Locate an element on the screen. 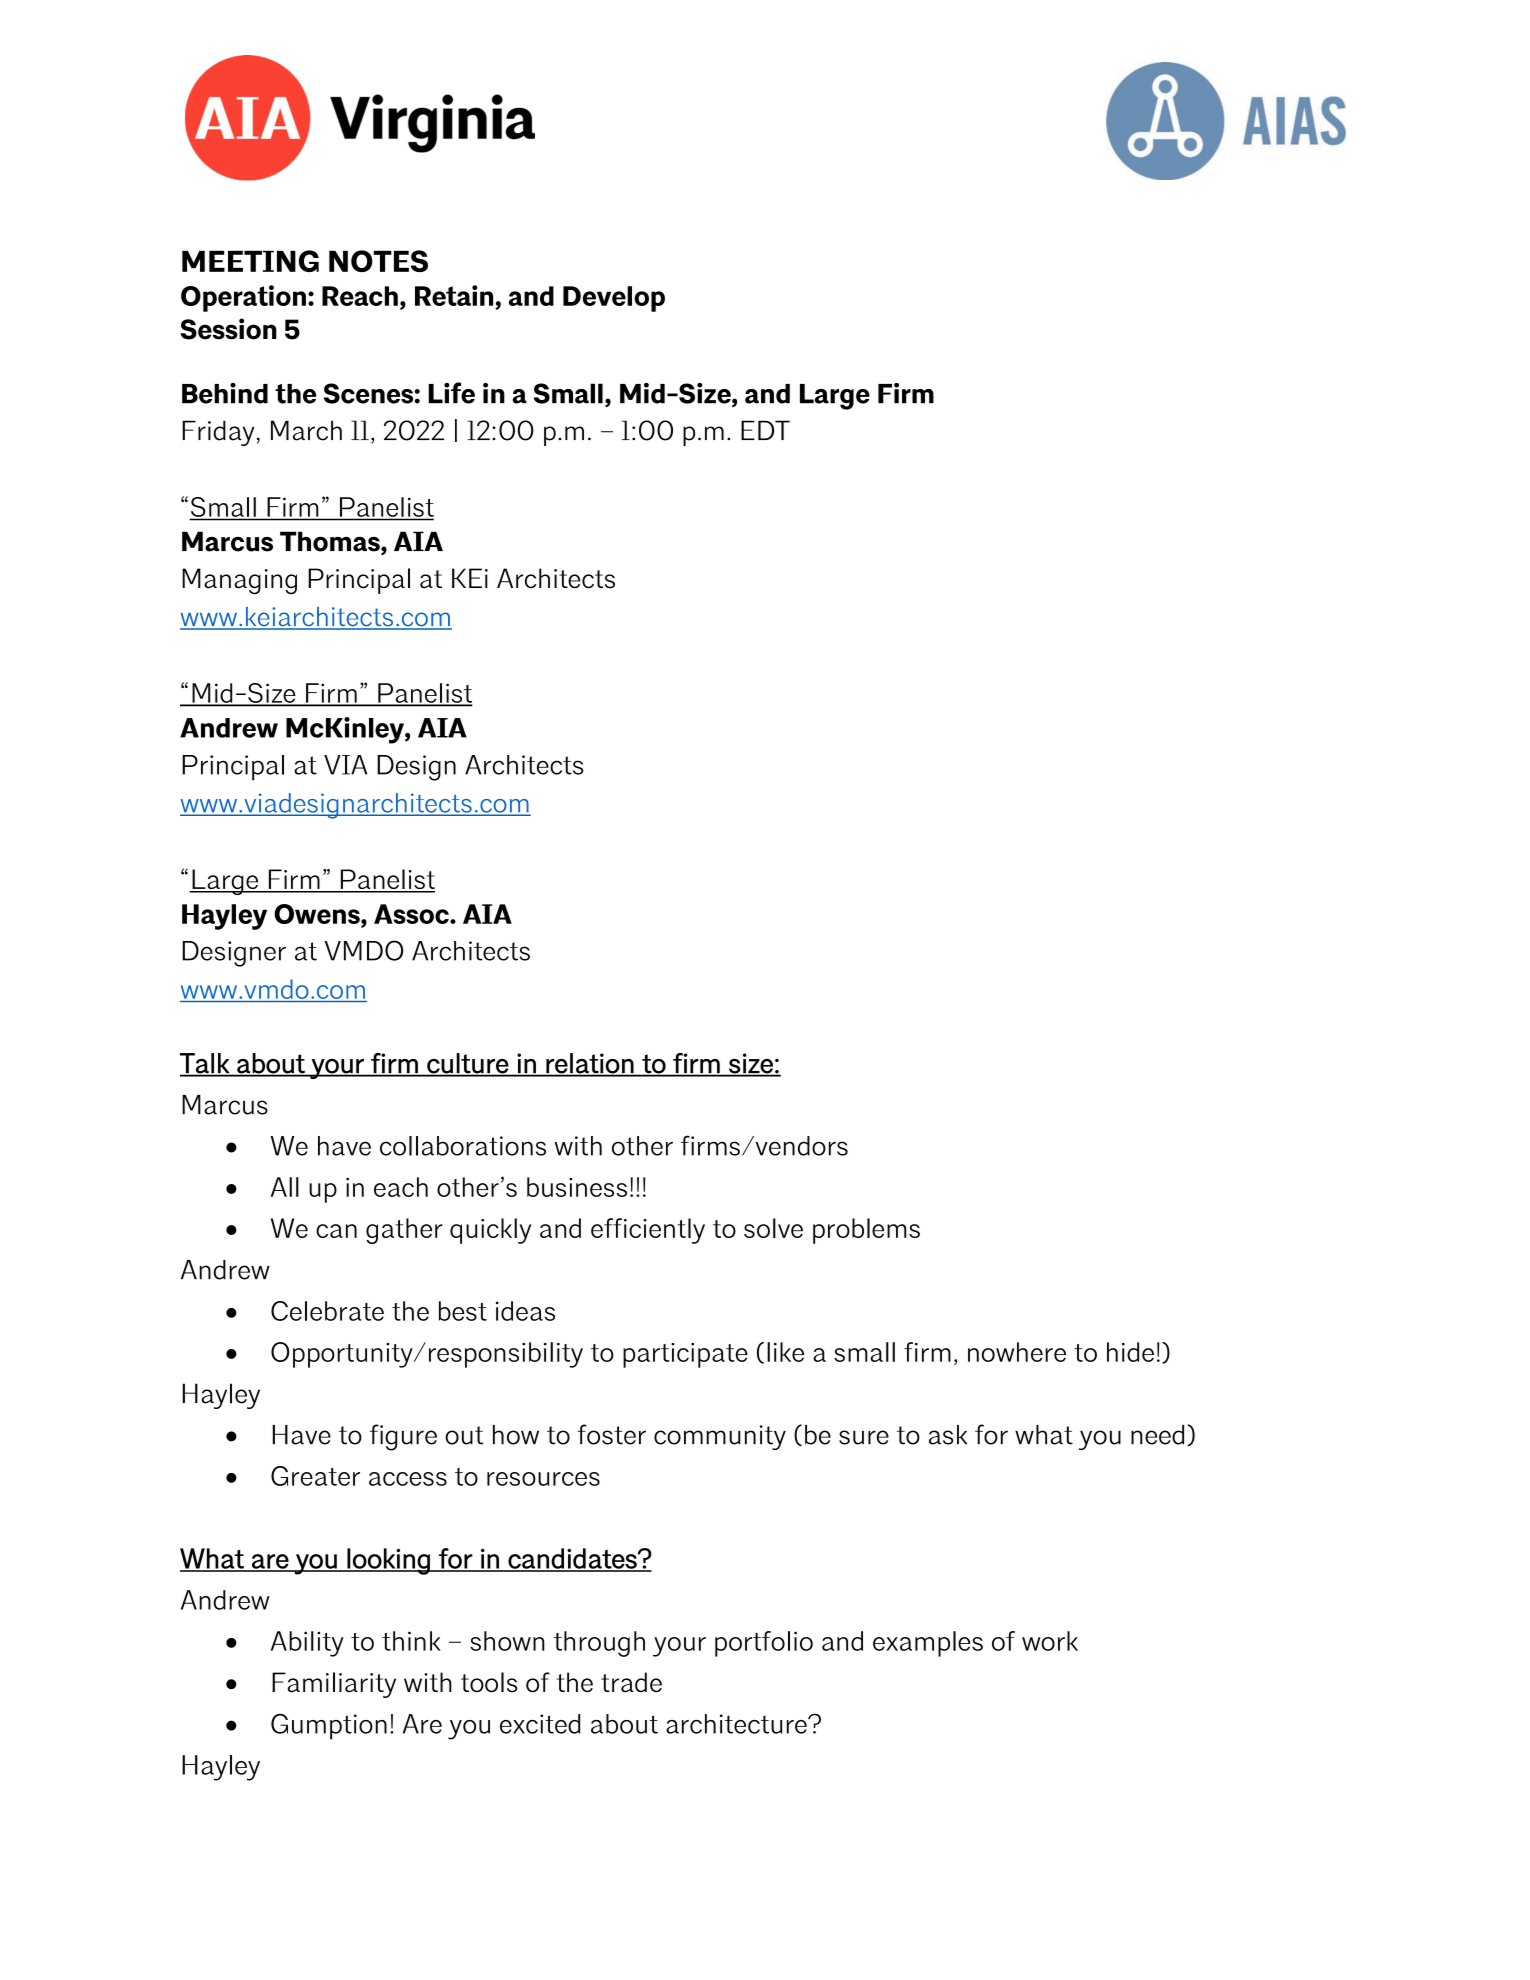 This screenshot has width=1530, height=1980. Familiarity is located at coordinates (334, 1685).
